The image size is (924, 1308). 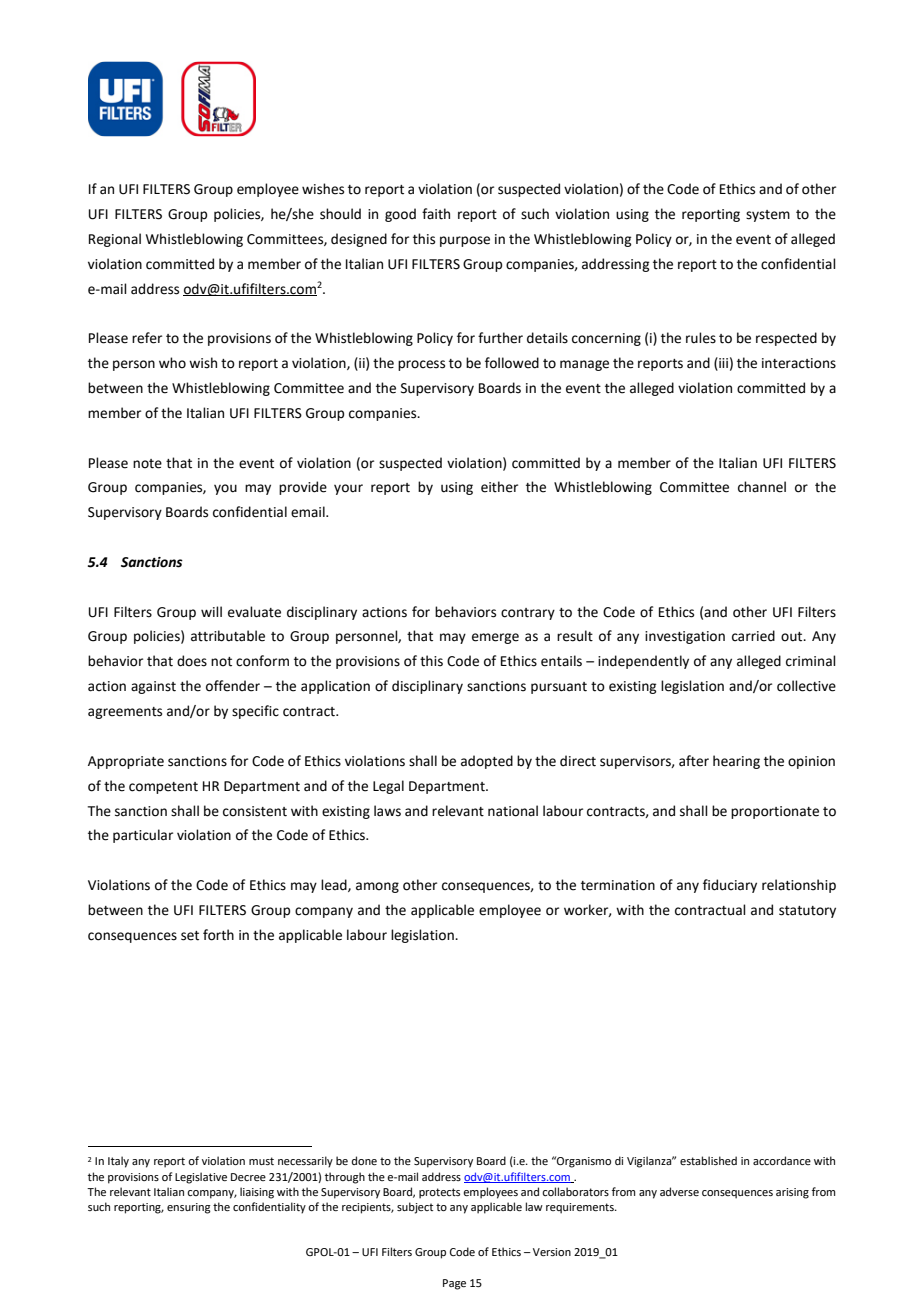 I want to click on adopted, so click(x=487, y=762).
